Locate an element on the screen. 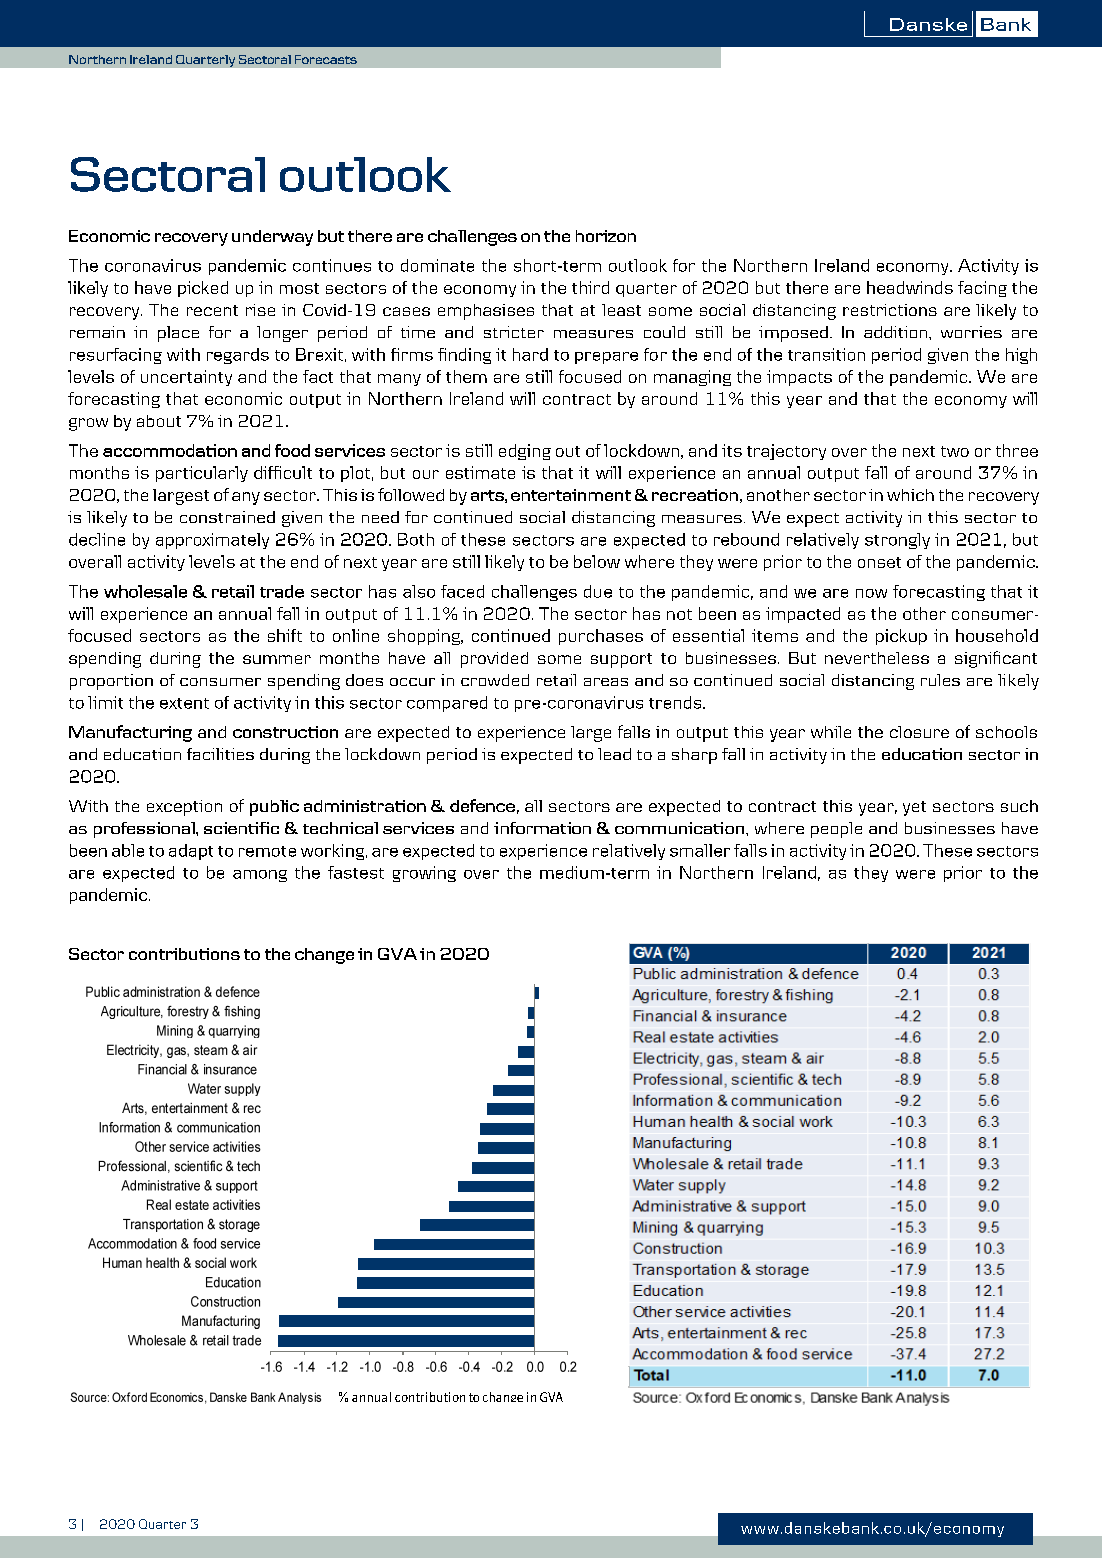 The height and width of the screenshot is (1558, 1102). uncertainty is located at coordinates (186, 378).
